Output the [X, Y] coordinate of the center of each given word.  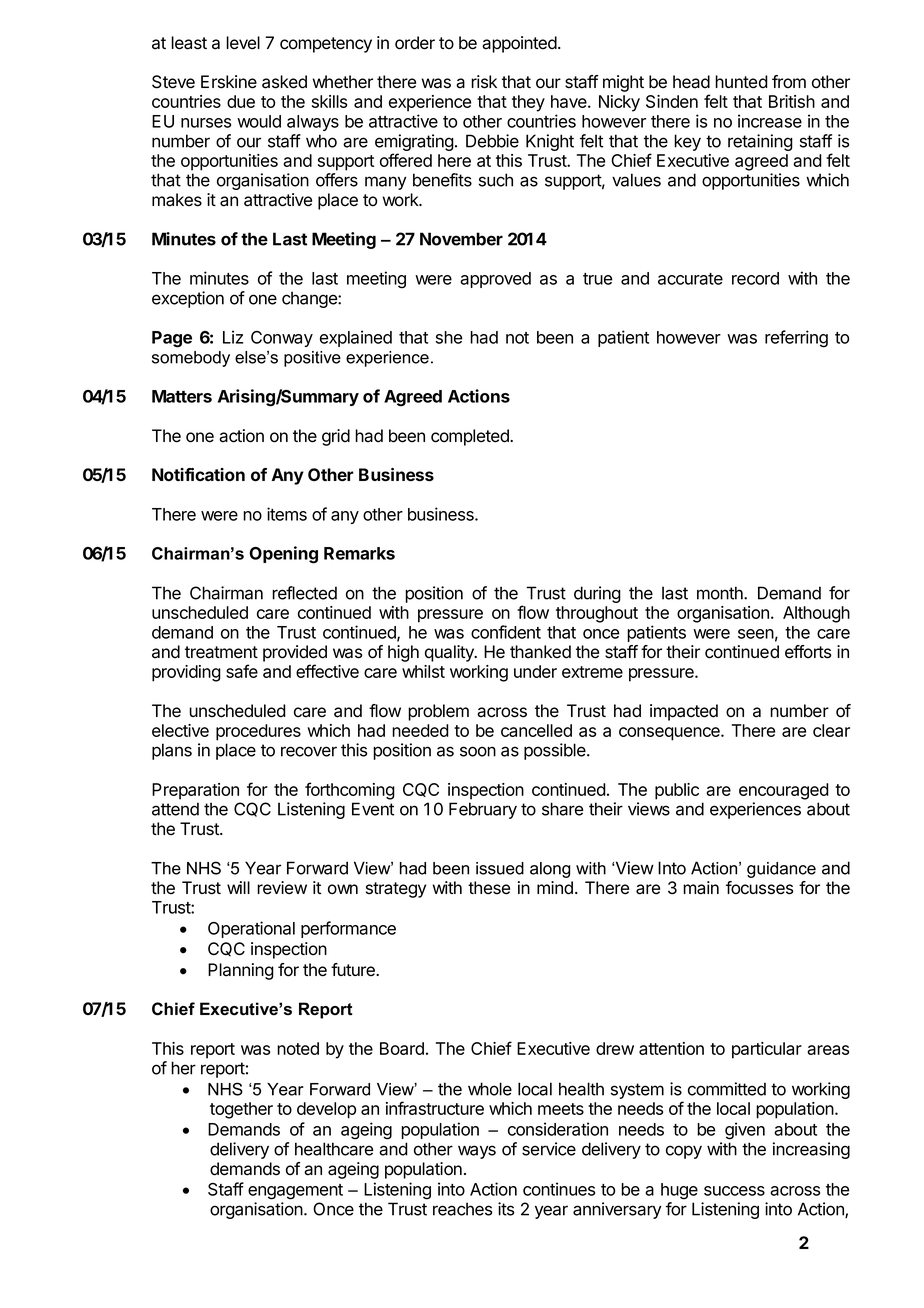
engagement [295, 1192]
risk [484, 82]
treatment [221, 652]
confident [506, 632]
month [721, 593]
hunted [741, 82]
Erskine [229, 82]
